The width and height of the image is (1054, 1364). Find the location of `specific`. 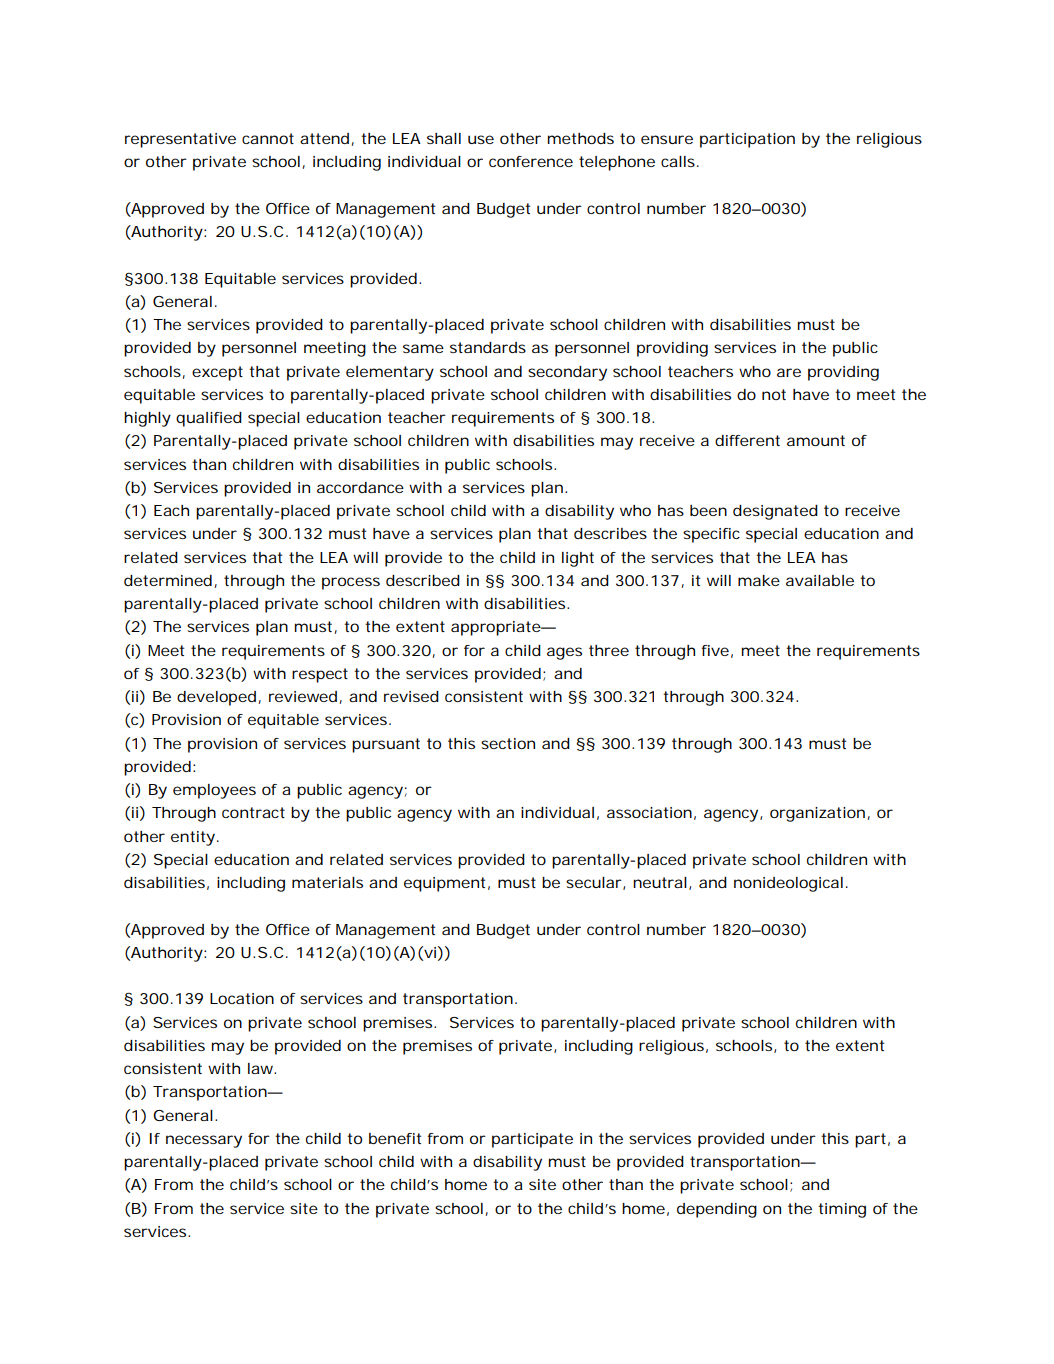

specific is located at coordinates (711, 535).
